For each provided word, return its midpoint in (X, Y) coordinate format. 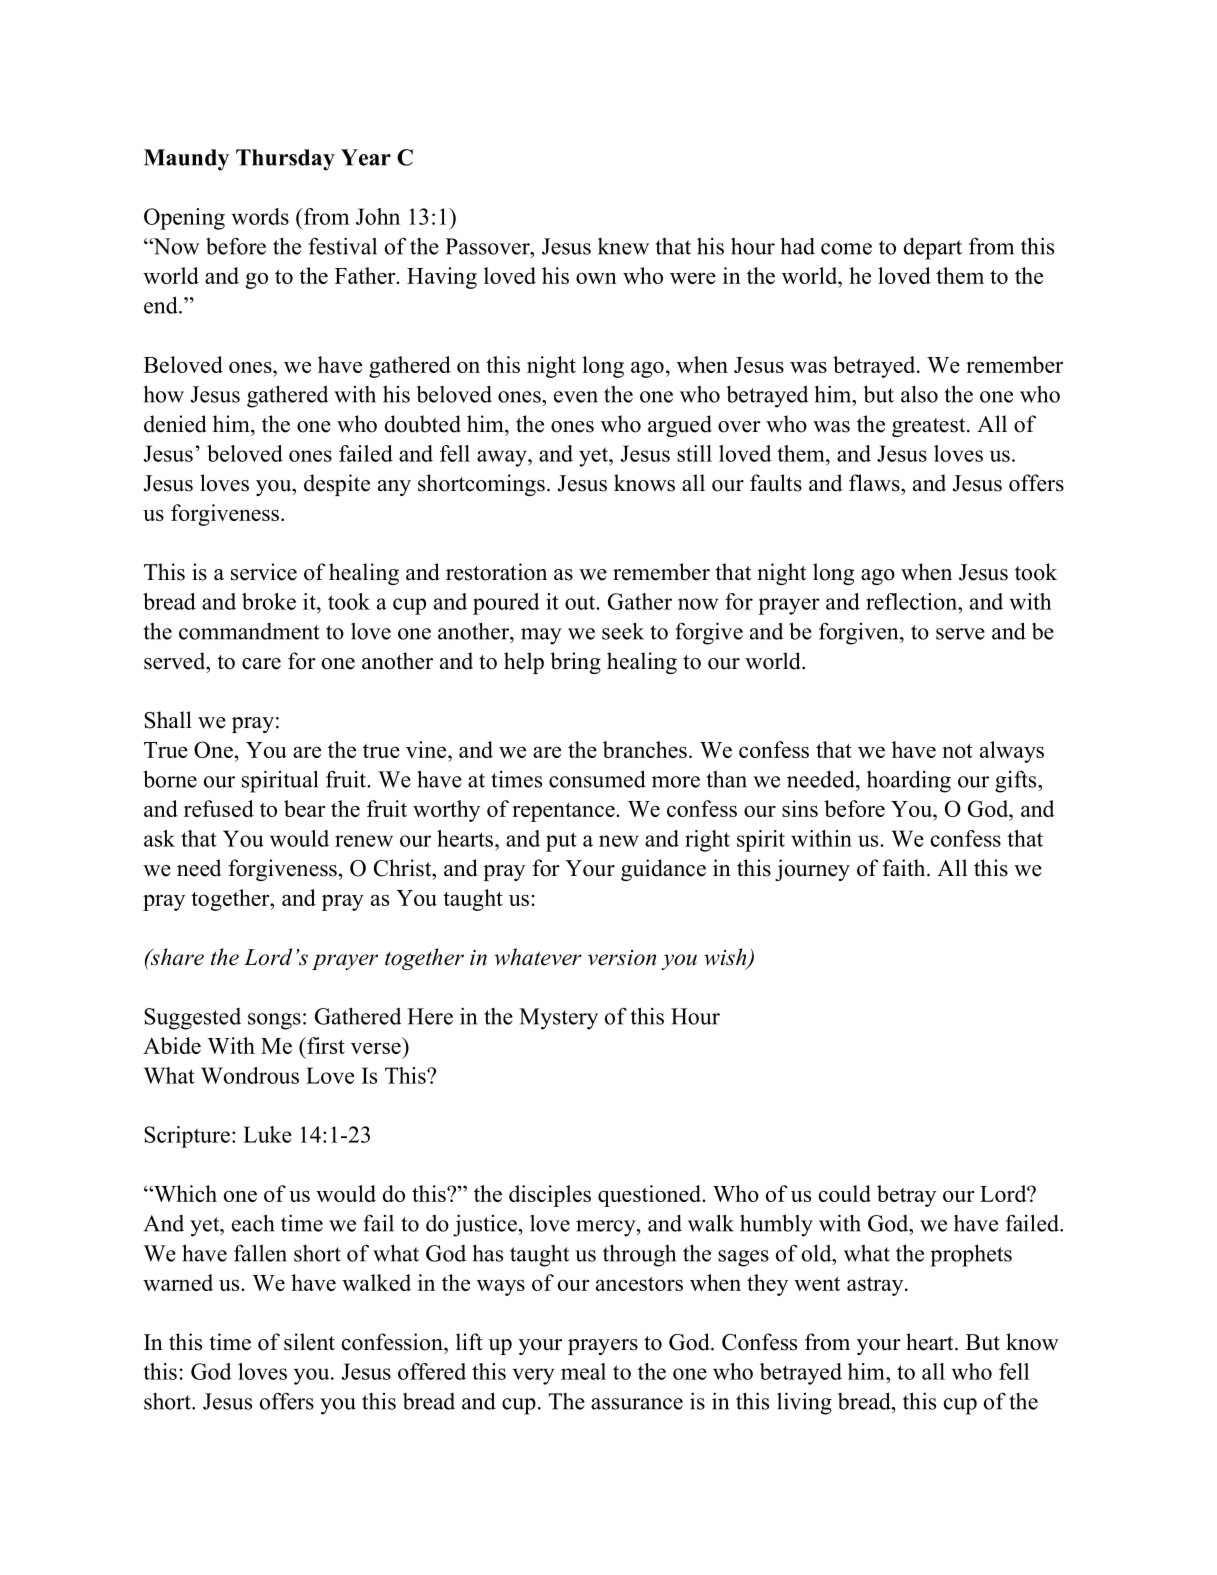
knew (623, 246)
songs (274, 1021)
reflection (913, 601)
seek (623, 631)
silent (309, 1342)
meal (583, 1371)
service (264, 572)
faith (905, 867)
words (260, 216)
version (622, 958)
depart (933, 248)
